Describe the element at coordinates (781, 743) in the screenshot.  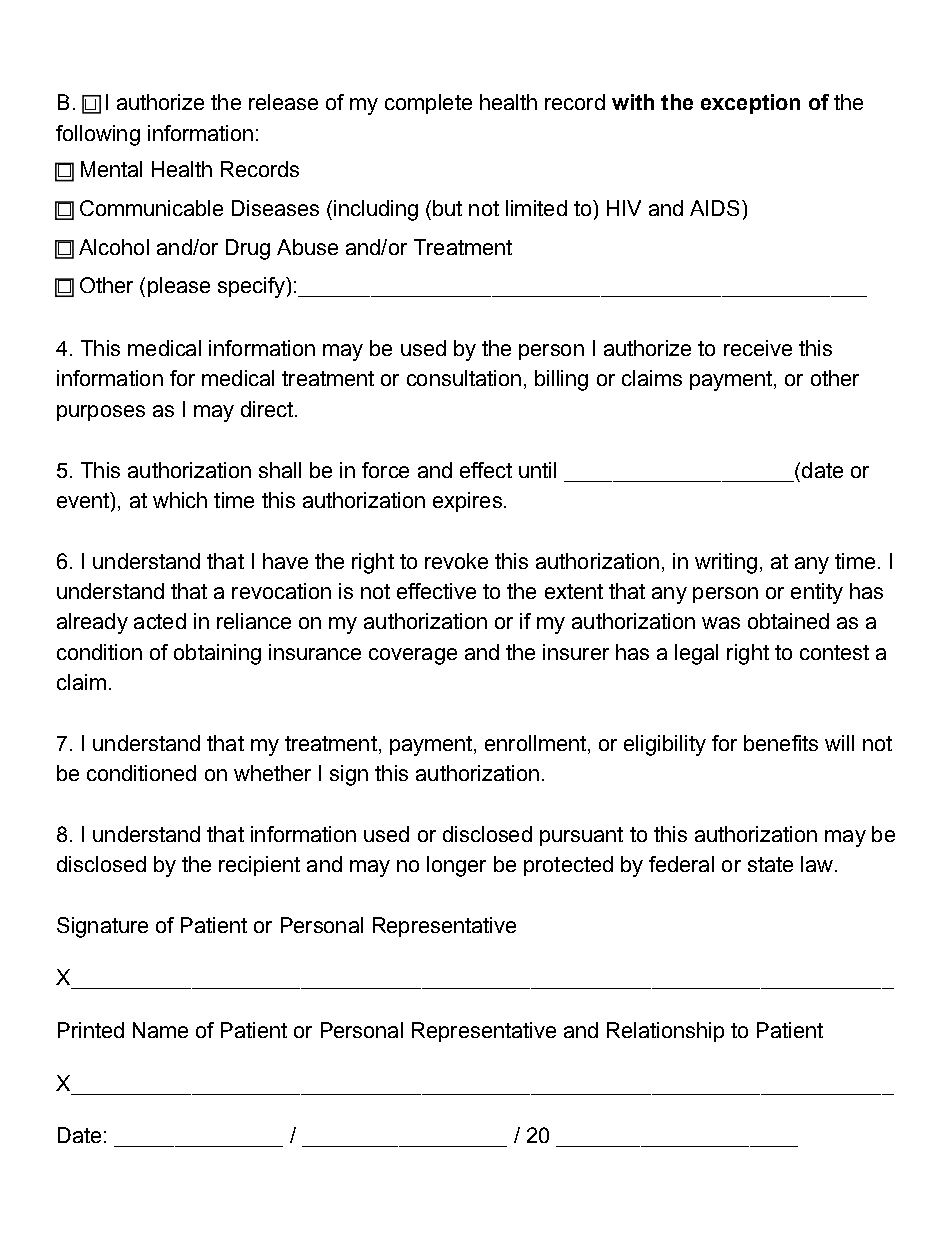
I see `benefits` at that location.
